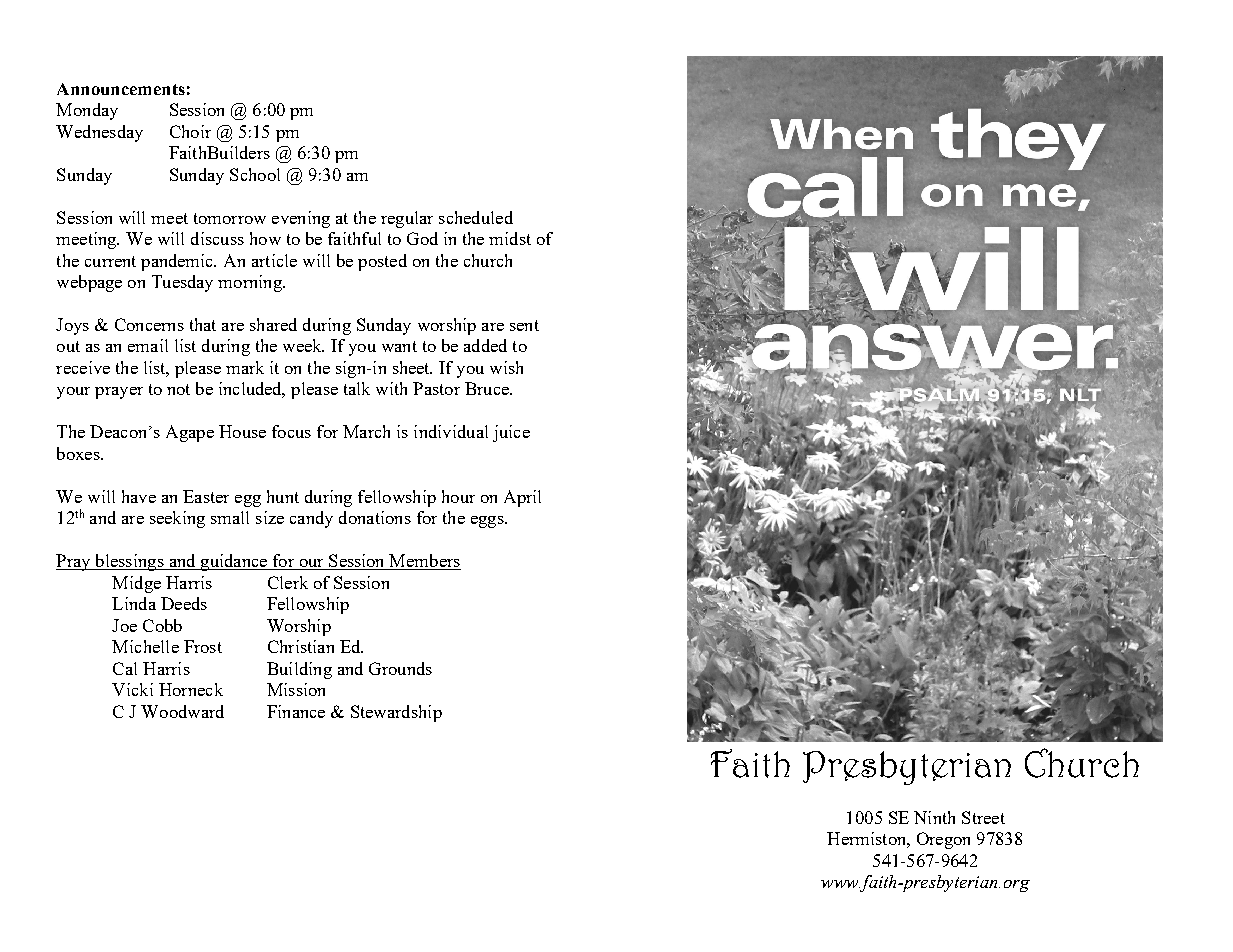 Image resolution: width=1233 pixels, height=952 pixels. I want to click on Ninth, so click(934, 817).
